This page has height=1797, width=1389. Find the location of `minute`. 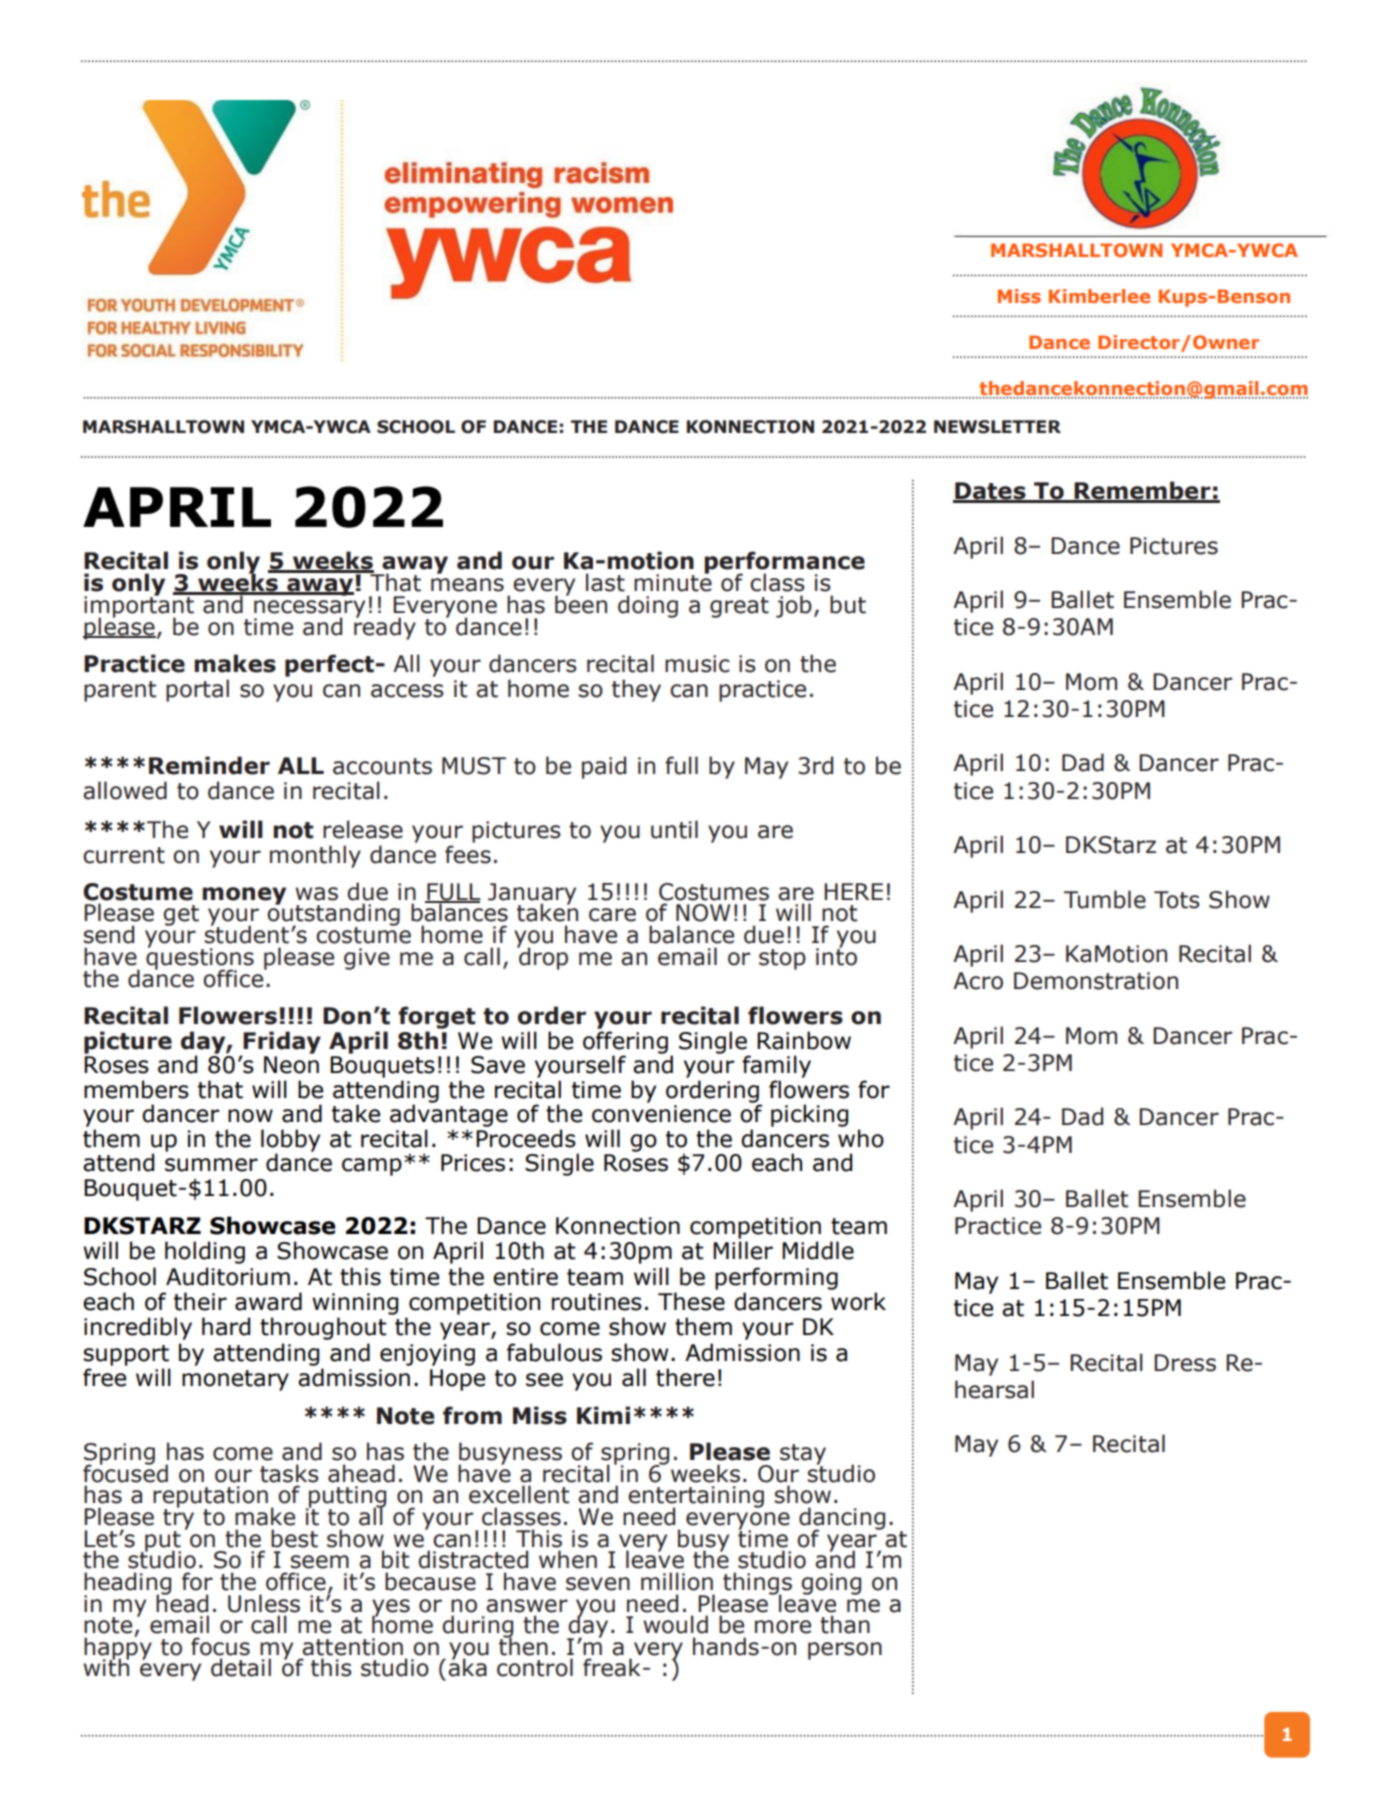

minute is located at coordinates (673, 582).
